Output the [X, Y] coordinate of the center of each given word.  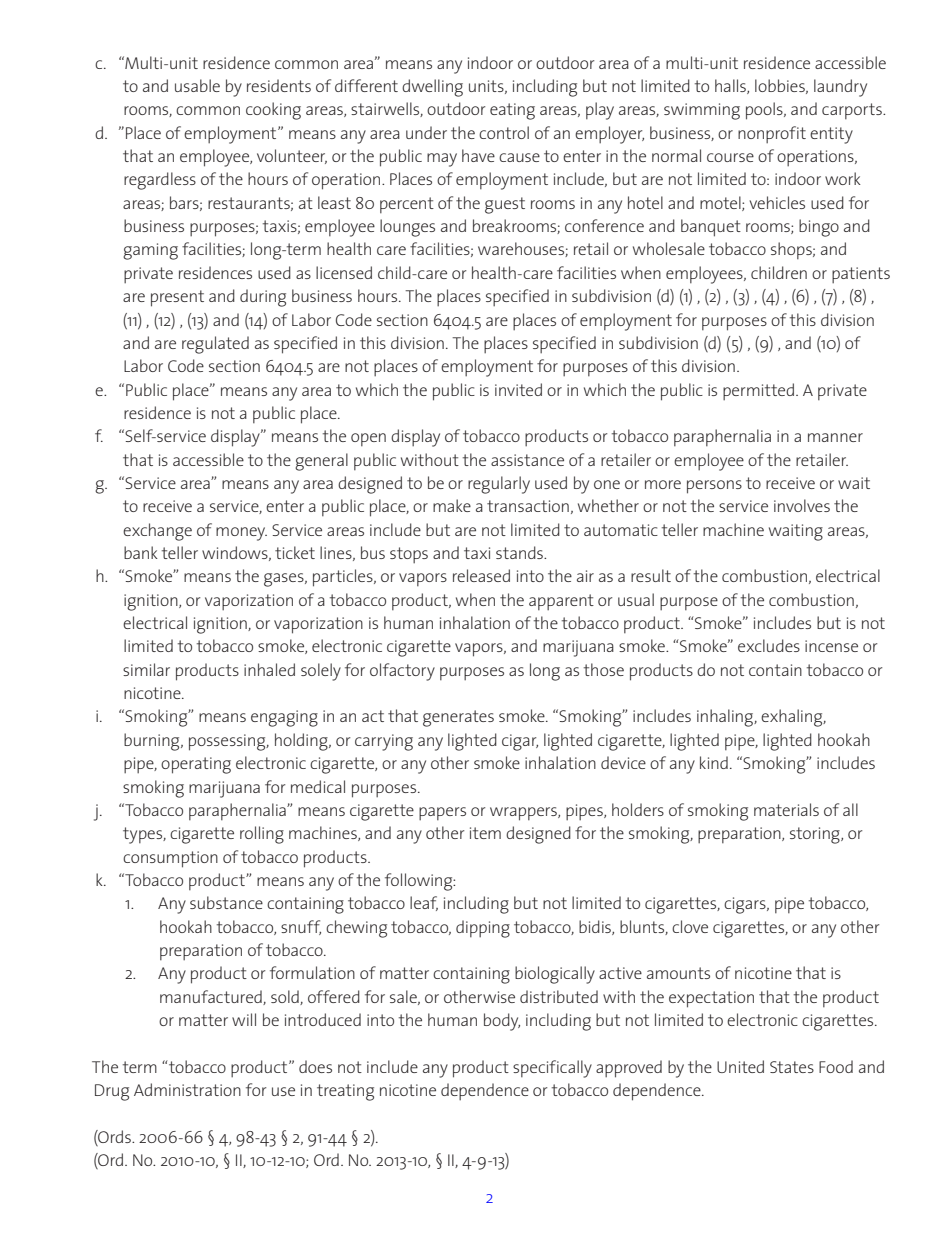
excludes [769, 645]
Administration [187, 1089]
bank [141, 552]
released [481, 575]
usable [197, 85]
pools [765, 111]
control [504, 132]
